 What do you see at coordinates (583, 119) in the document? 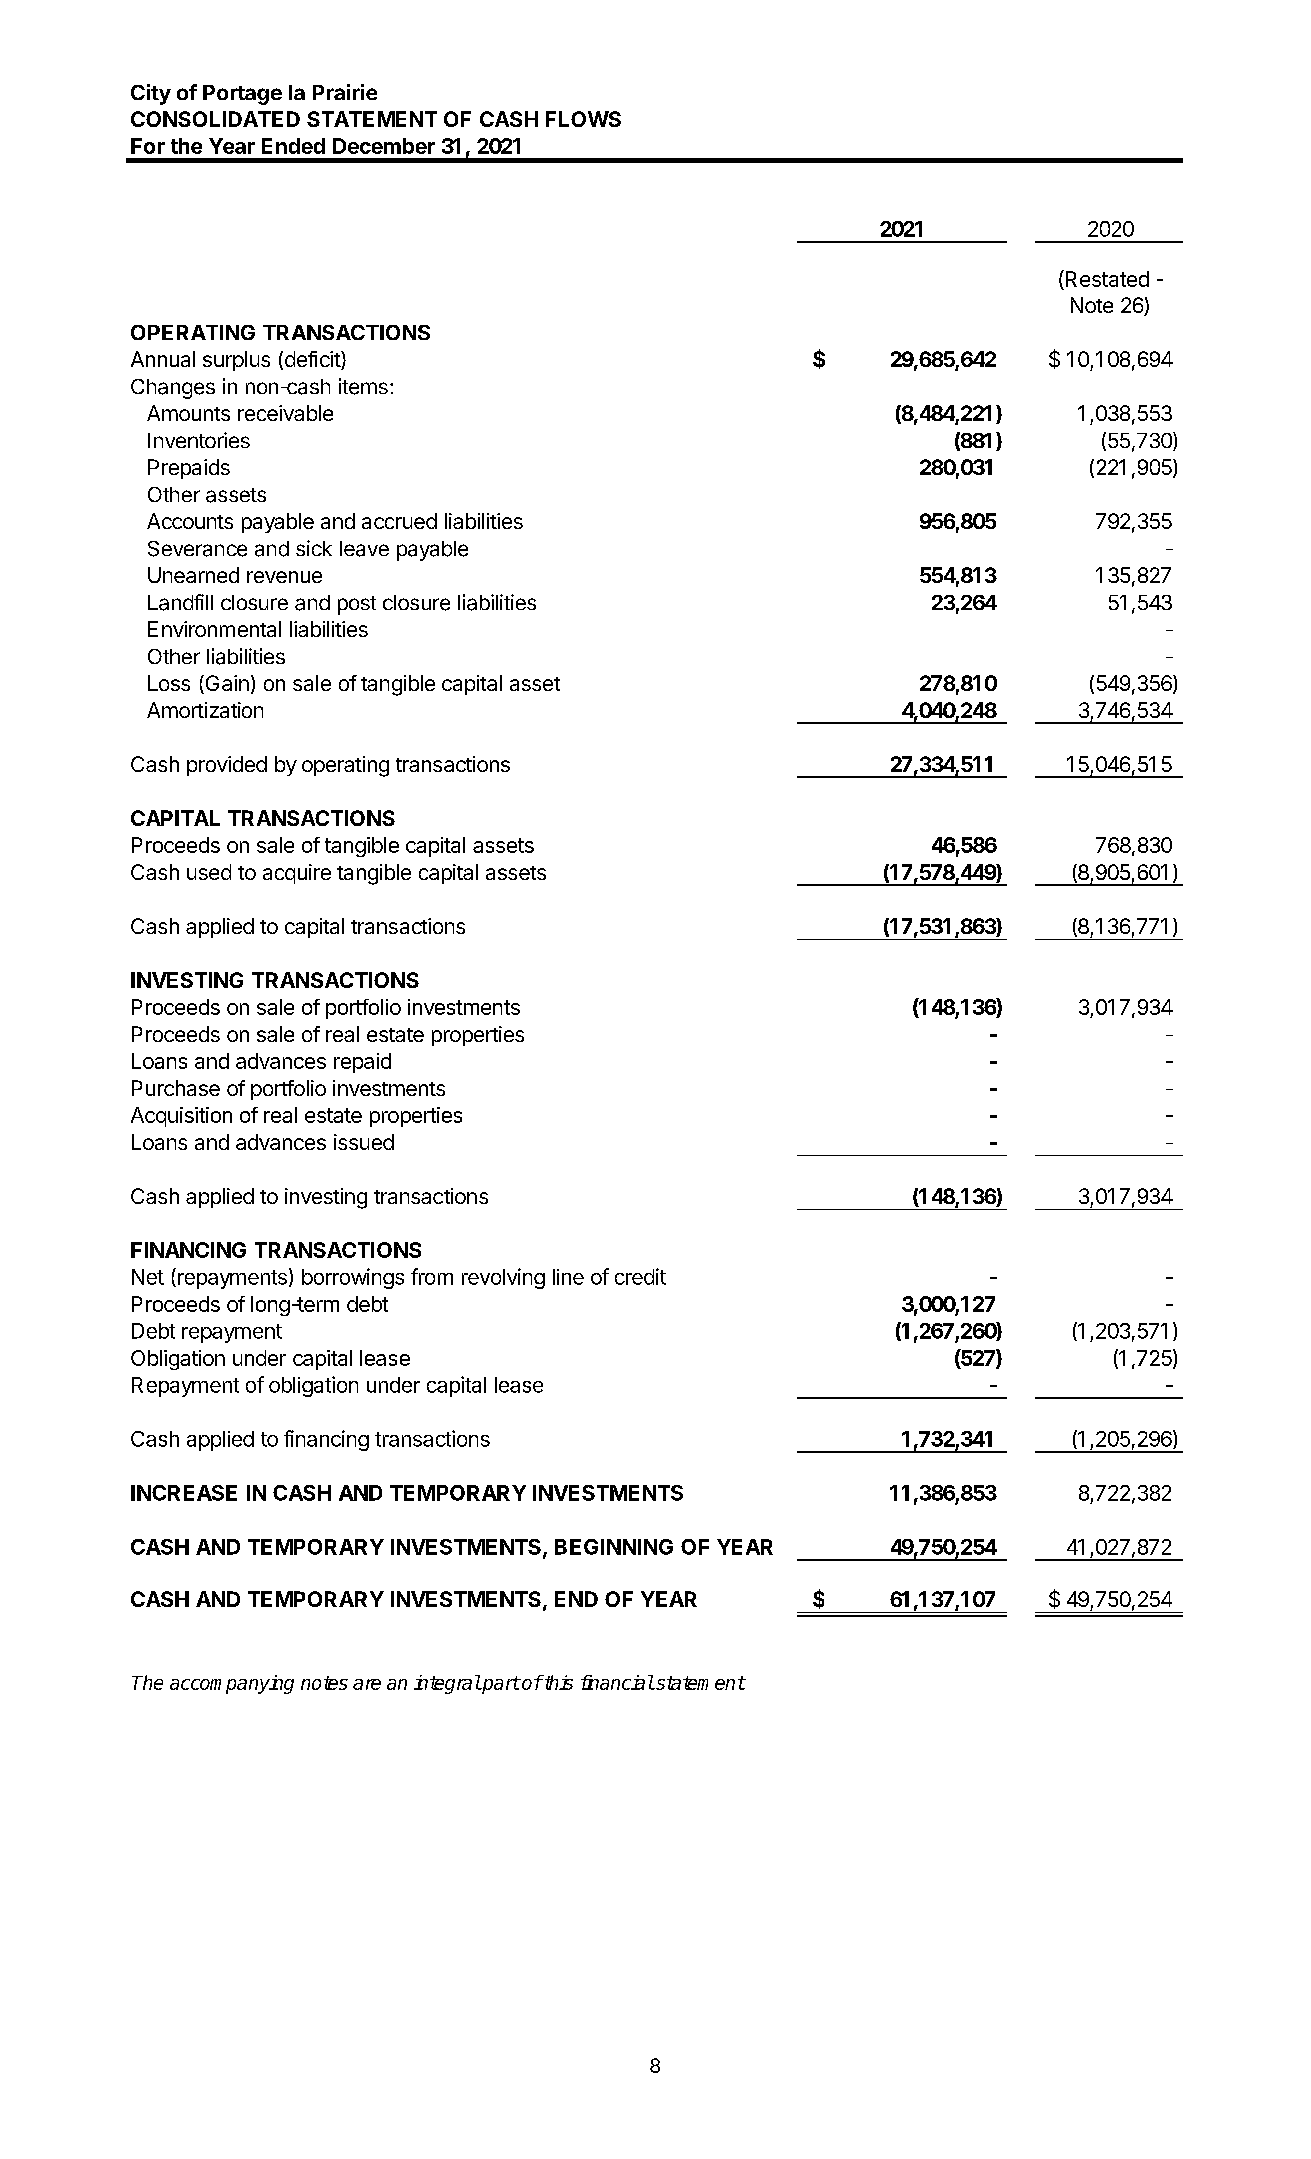
I see `FLOWS` at bounding box center [583, 119].
